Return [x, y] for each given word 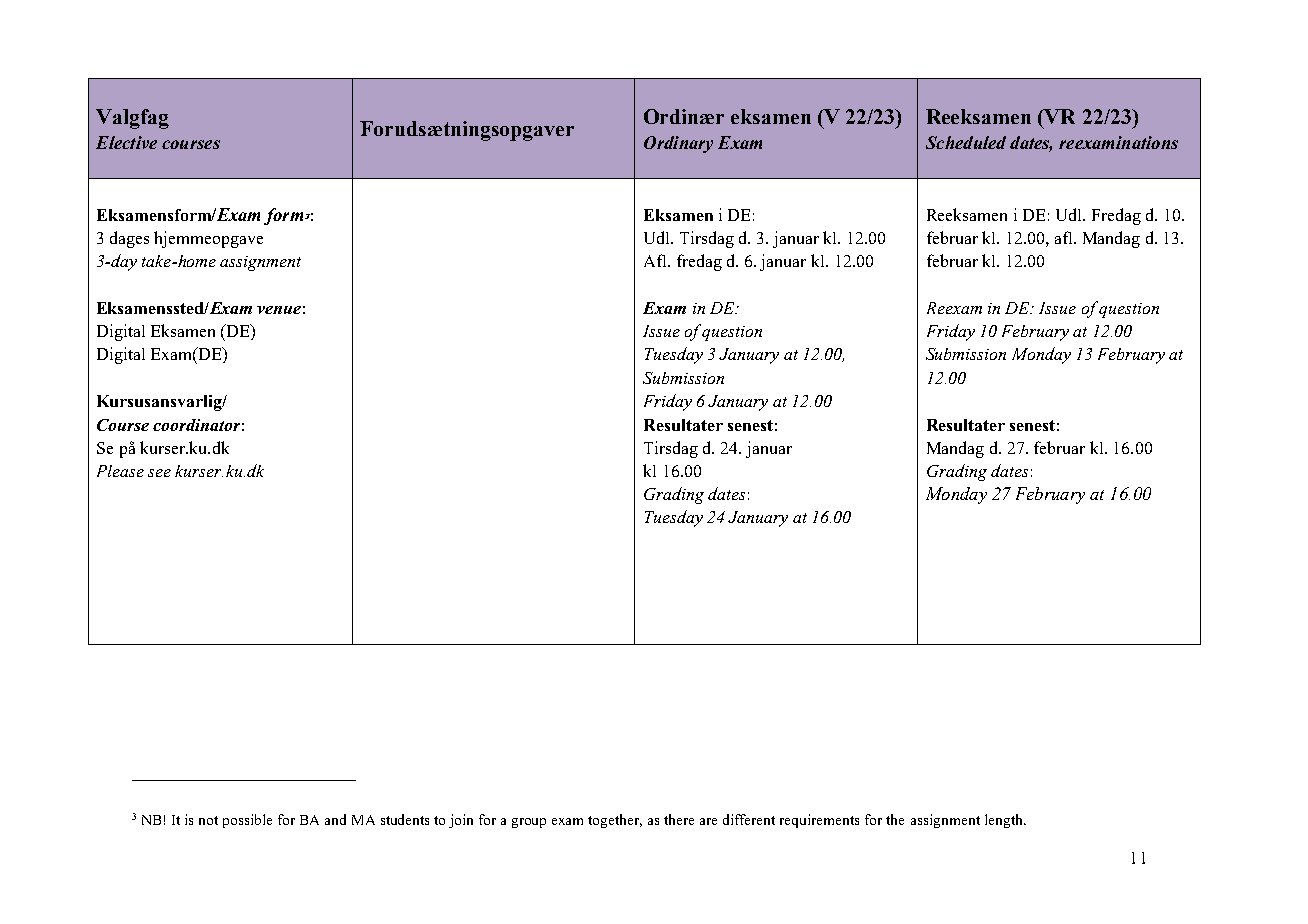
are [708, 821]
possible [247, 821]
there [679, 819]
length [1005, 821]
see [159, 473]
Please [120, 471]
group [529, 823]
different [749, 819]
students [405, 819]
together [615, 821]
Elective [126, 142]
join [461, 821]
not [208, 820]
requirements [819, 821]
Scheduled [966, 142]
